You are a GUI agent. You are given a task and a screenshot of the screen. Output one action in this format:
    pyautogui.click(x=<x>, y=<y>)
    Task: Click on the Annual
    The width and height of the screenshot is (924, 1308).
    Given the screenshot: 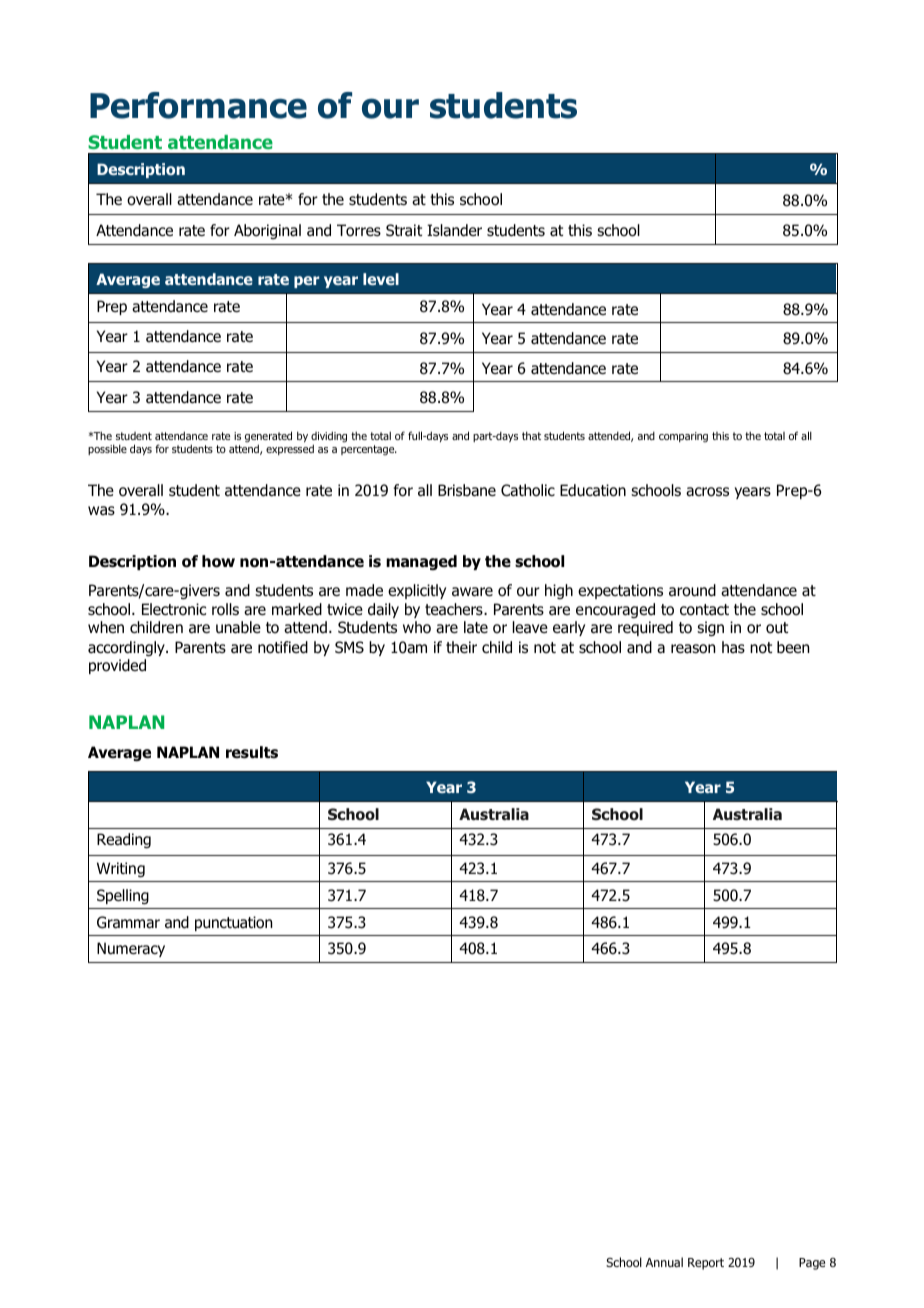 What is the action you would take?
    pyautogui.click(x=664, y=1262)
